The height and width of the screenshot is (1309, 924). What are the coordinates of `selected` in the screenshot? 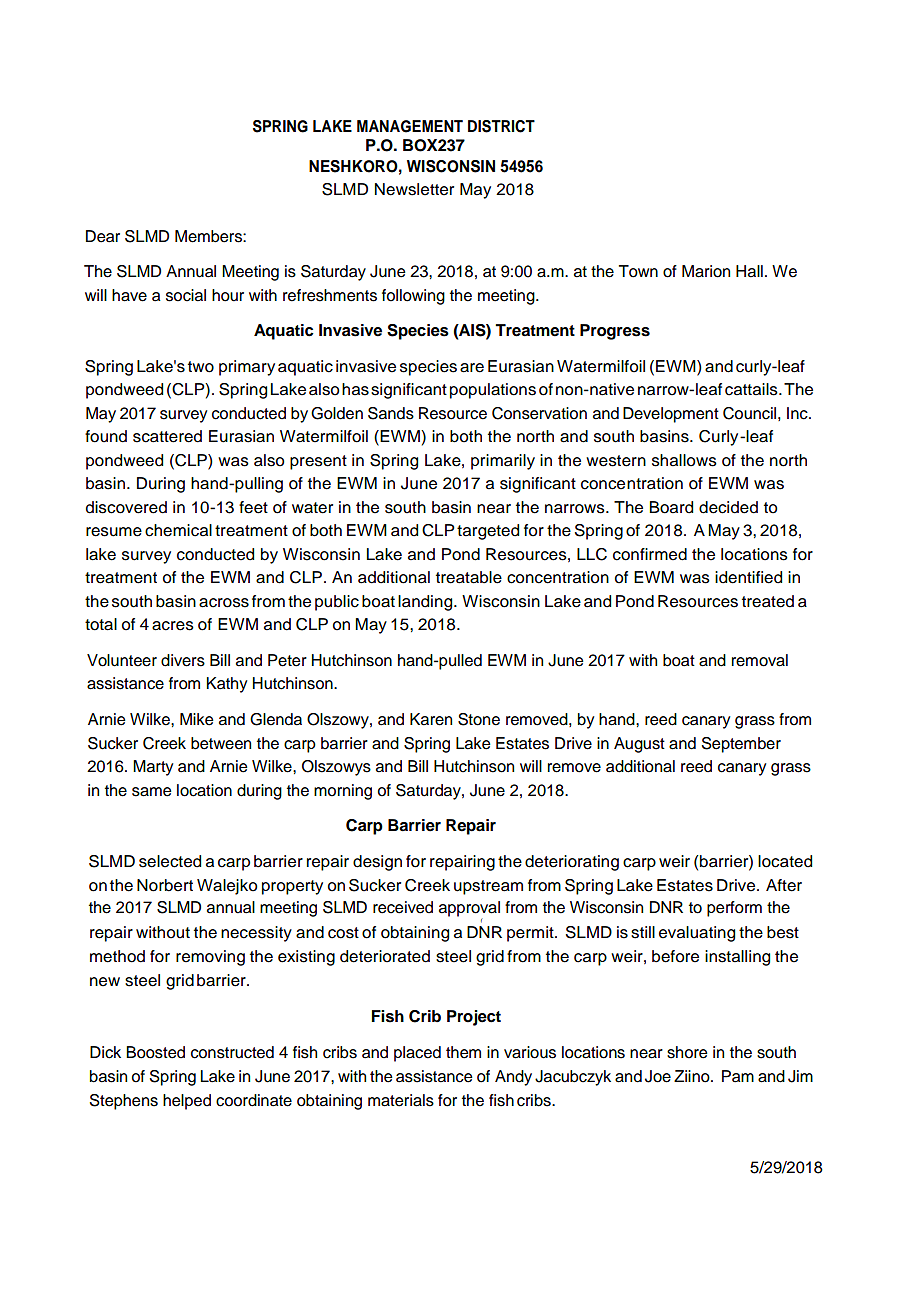 It's located at (170, 861).
